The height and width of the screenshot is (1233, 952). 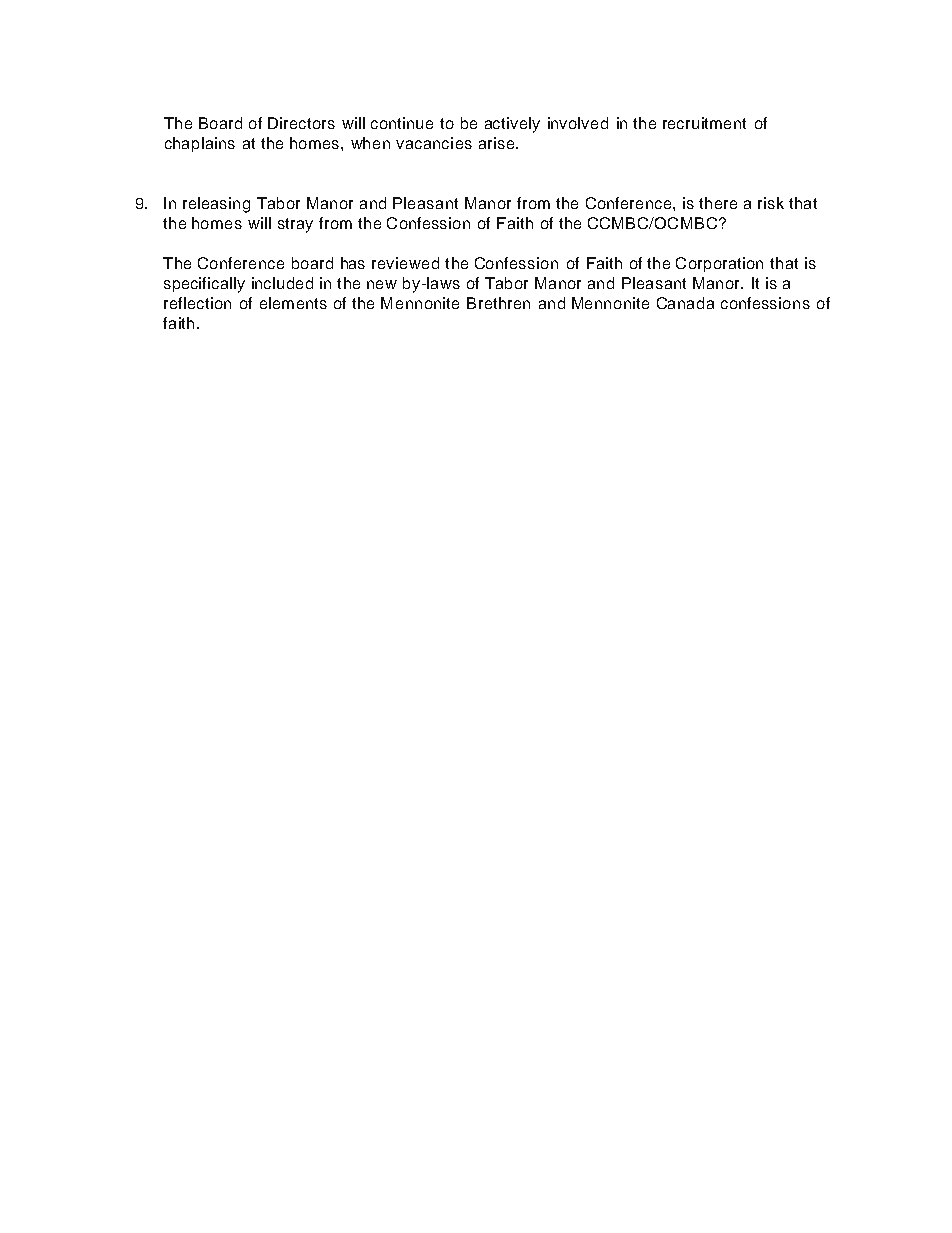 What do you see at coordinates (498, 303) in the screenshot?
I see `Brethren` at bounding box center [498, 303].
